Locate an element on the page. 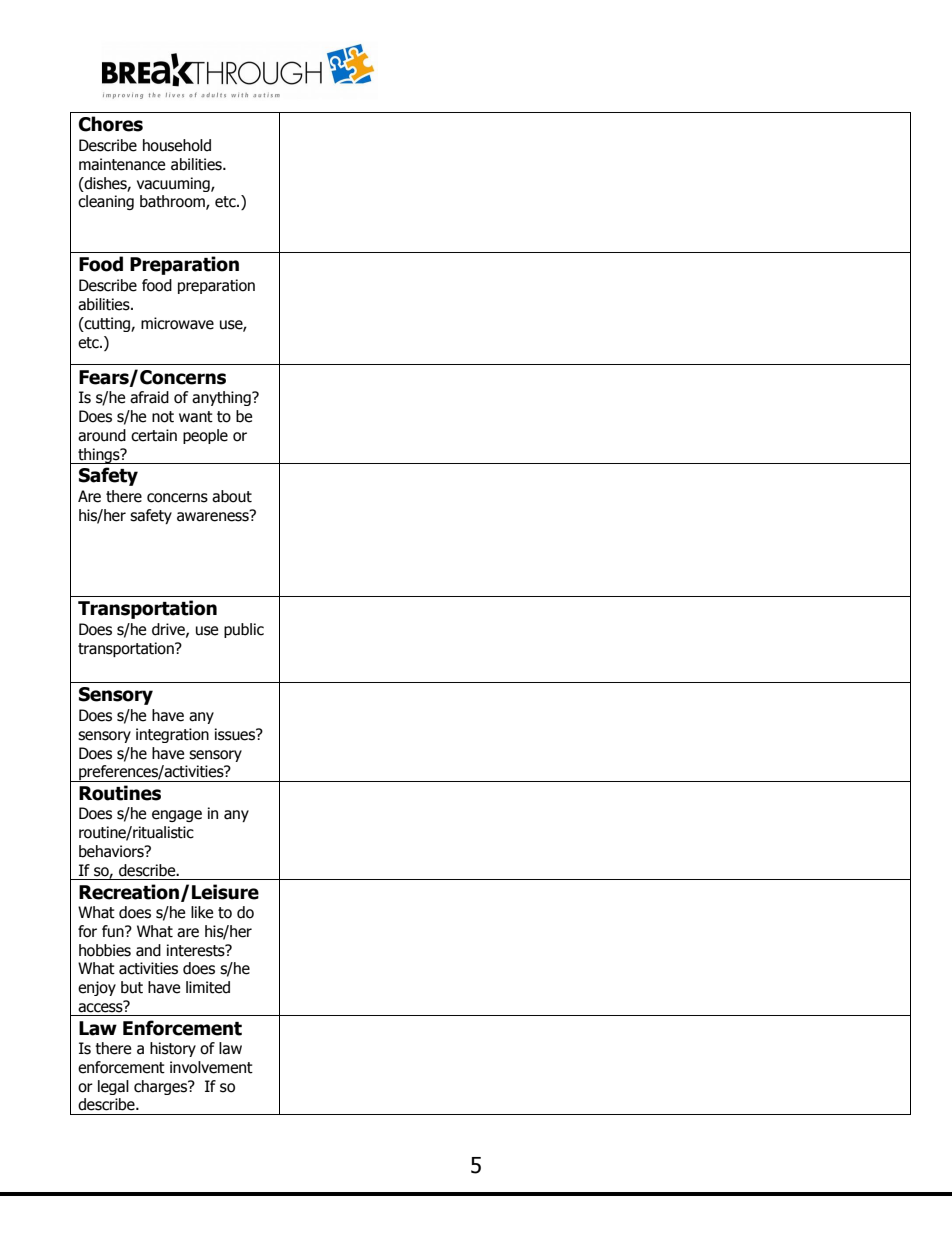 This page has width=952, height=1233. maintenance is located at coordinates (122, 164).
